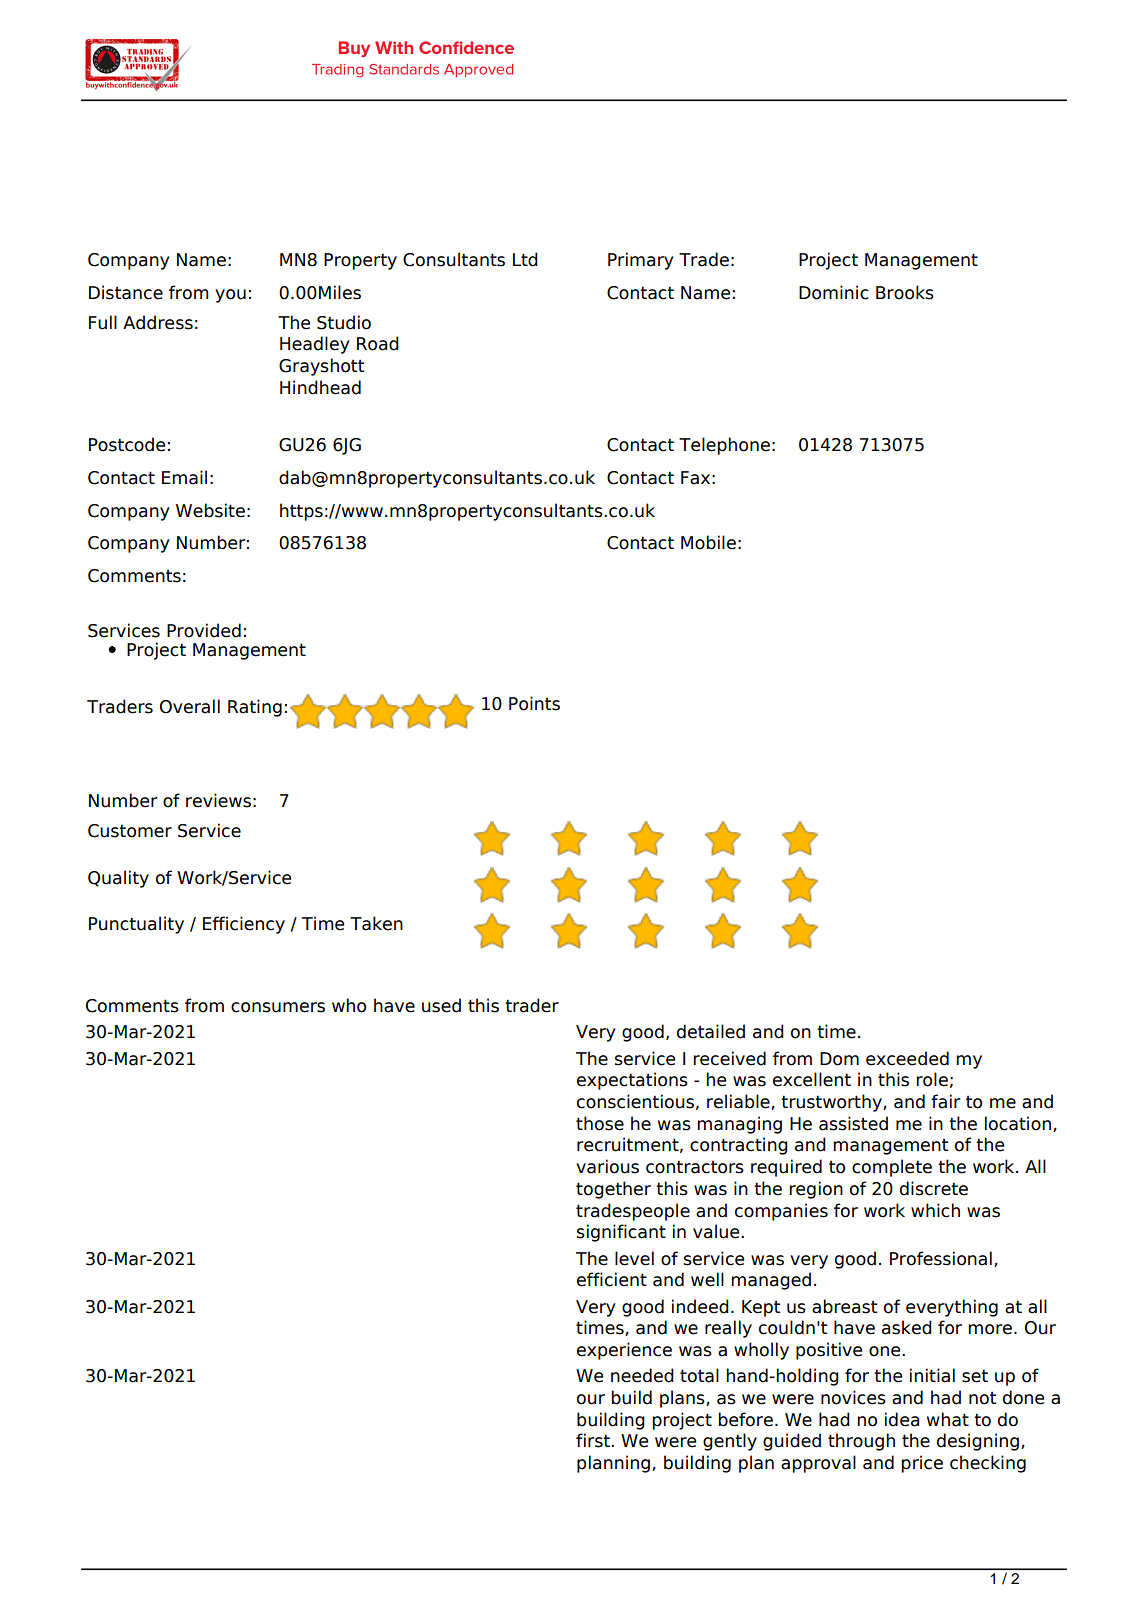 The image size is (1148, 1624). I want to click on Brooks, so click(905, 292).
